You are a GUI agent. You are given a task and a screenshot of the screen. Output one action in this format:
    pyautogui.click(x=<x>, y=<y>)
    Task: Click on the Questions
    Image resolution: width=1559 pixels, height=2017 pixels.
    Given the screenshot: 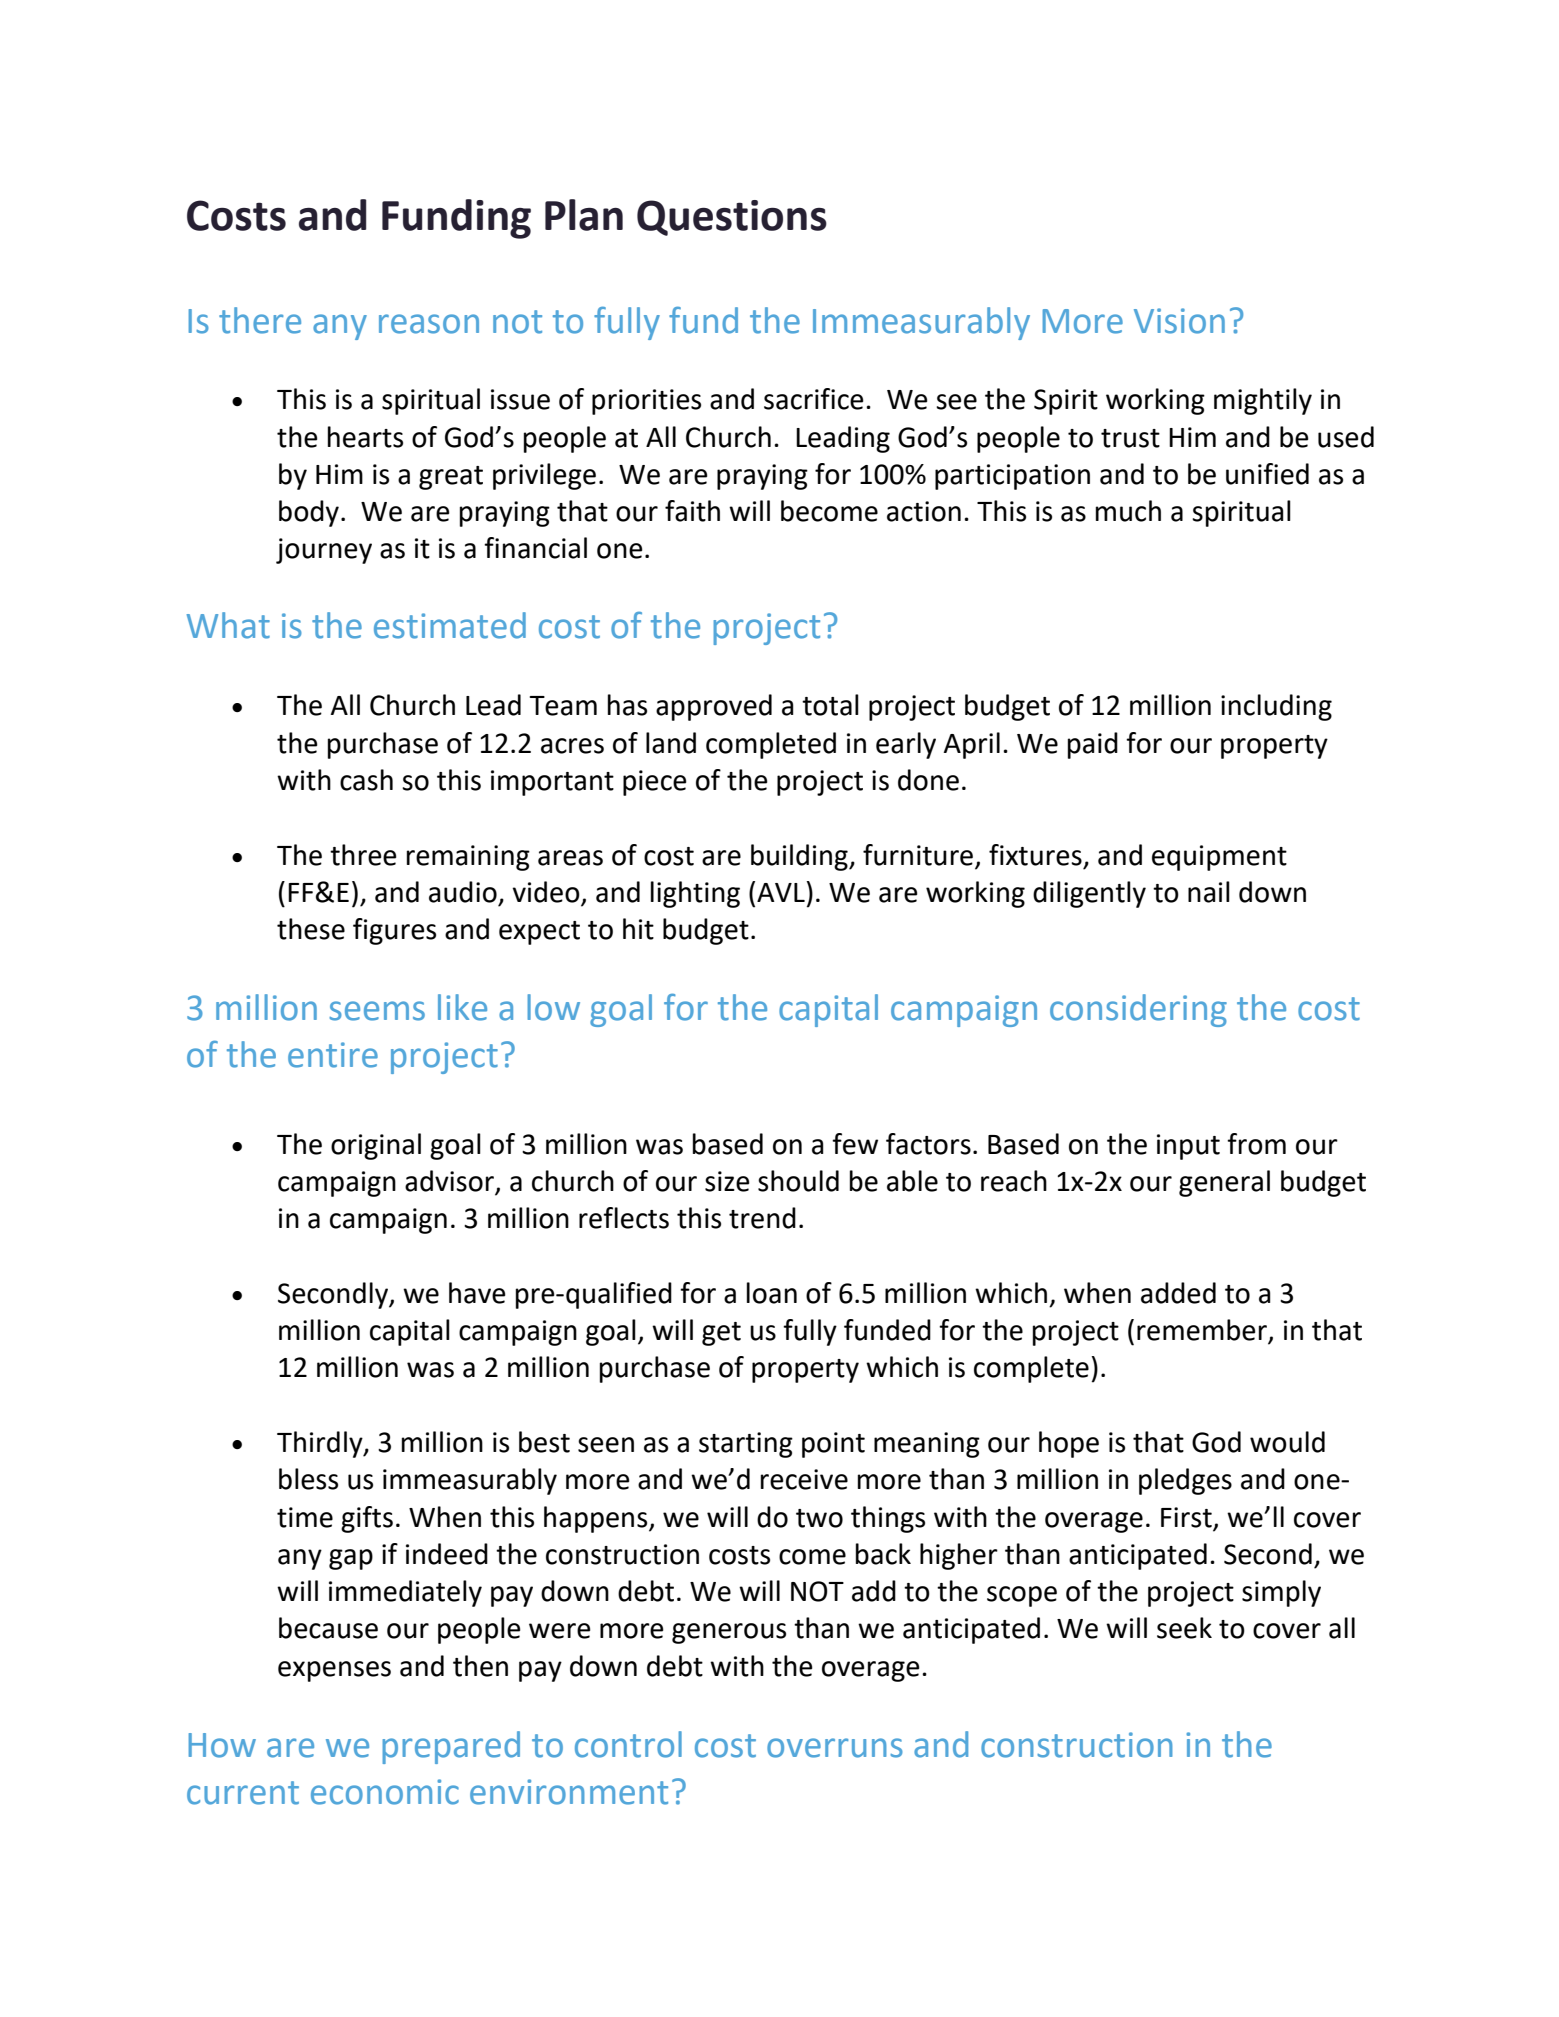 What is the action you would take?
    pyautogui.click(x=732, y=218)
